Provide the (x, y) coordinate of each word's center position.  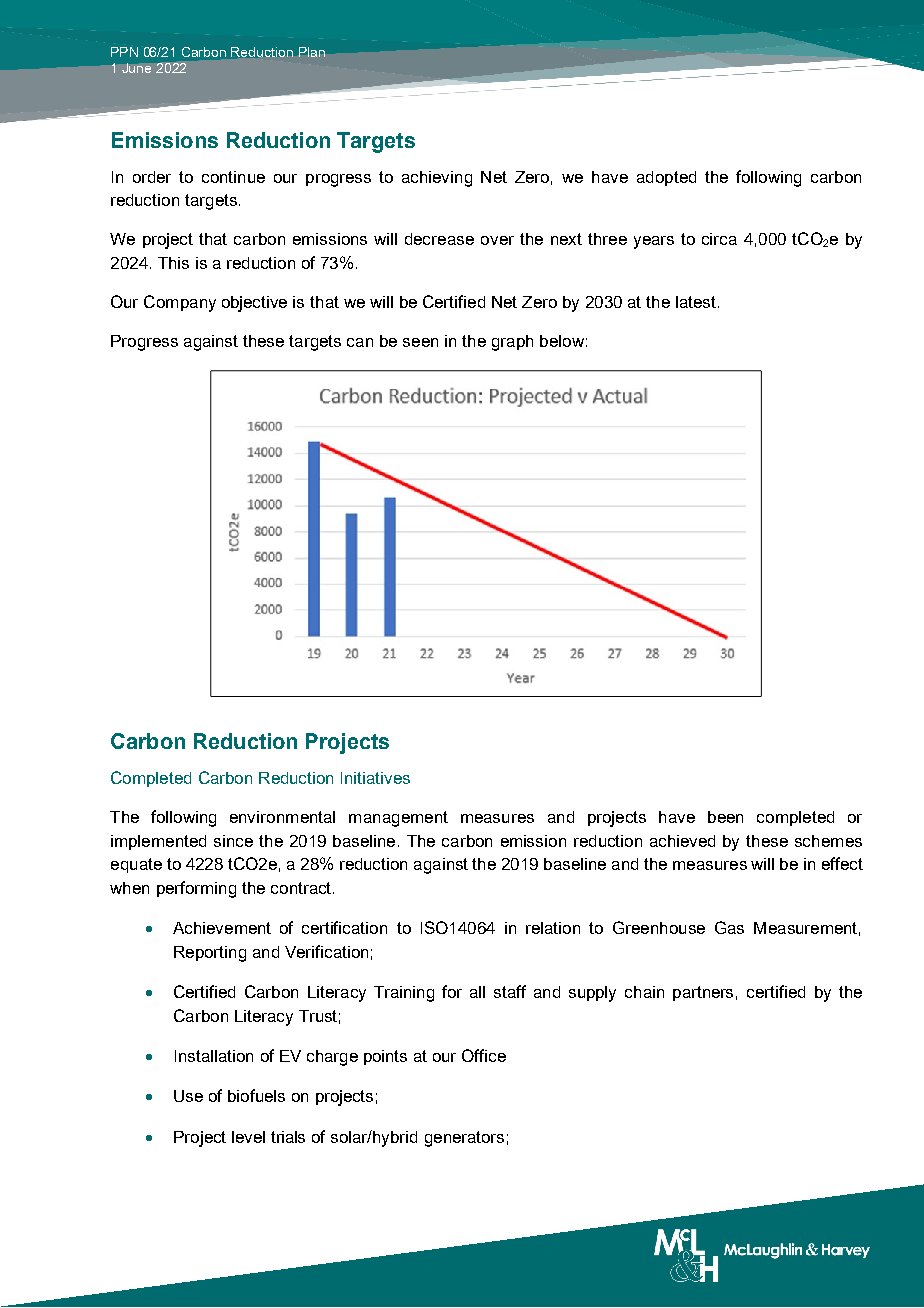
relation (553, 928)
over (497, 240)
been (725, 817)
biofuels (256, 1095)
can (360, 342)
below (562, 341)
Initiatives (375, 778)
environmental (282, 817)
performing (196, 889)
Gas (729, 927)
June (136, 68)
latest (696, 302)
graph (512, 343)
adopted (666, 178)
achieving (437, 179)
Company (180, 303)
